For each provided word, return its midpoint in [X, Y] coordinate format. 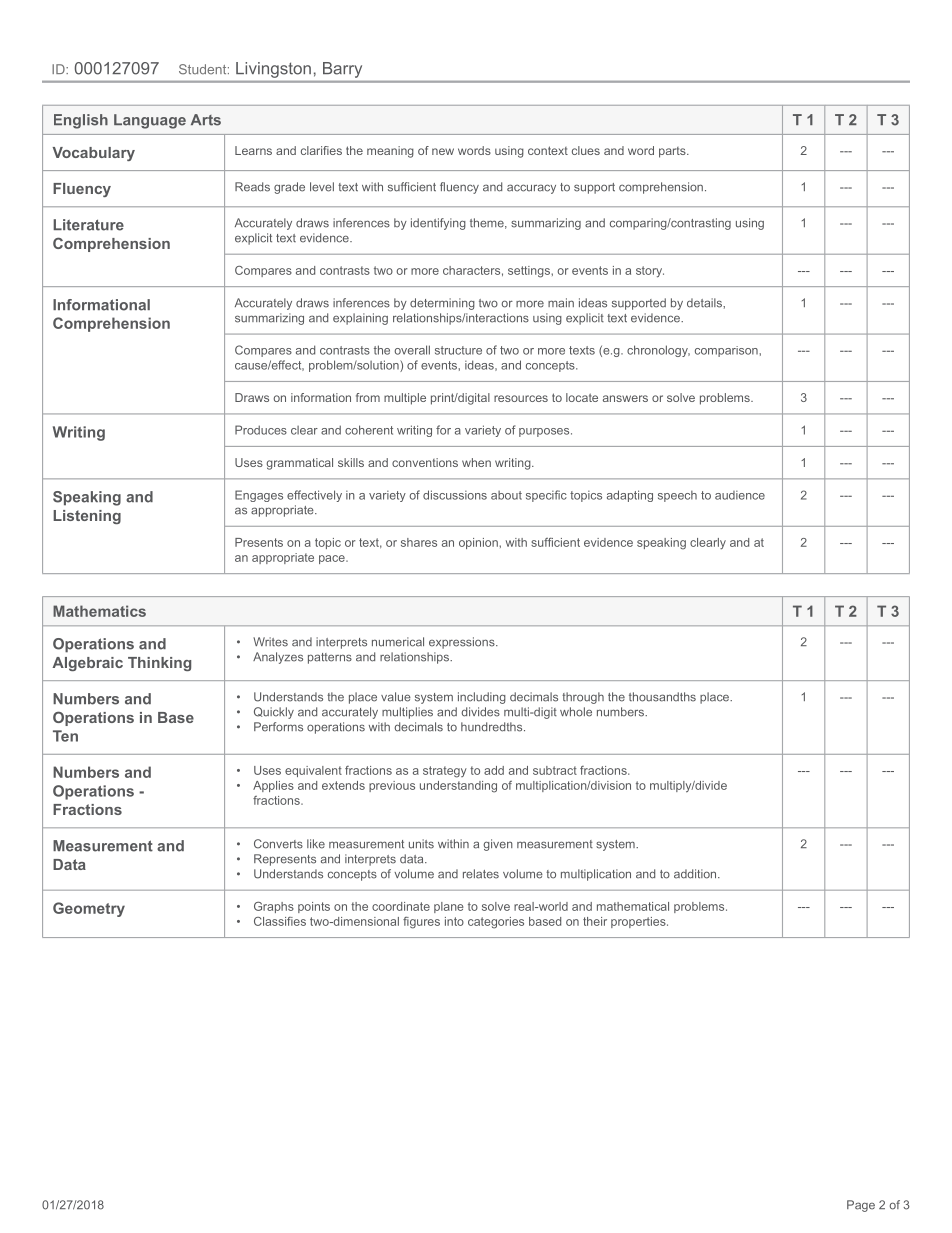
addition [696, 874]
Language [150, 121]
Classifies [280, 921]
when [476, 462]
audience [740, 495]
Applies [273, 786]
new [443, 151]
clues [586, 150]
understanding [458, 787]
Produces [261, 430]
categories [496, 923]
